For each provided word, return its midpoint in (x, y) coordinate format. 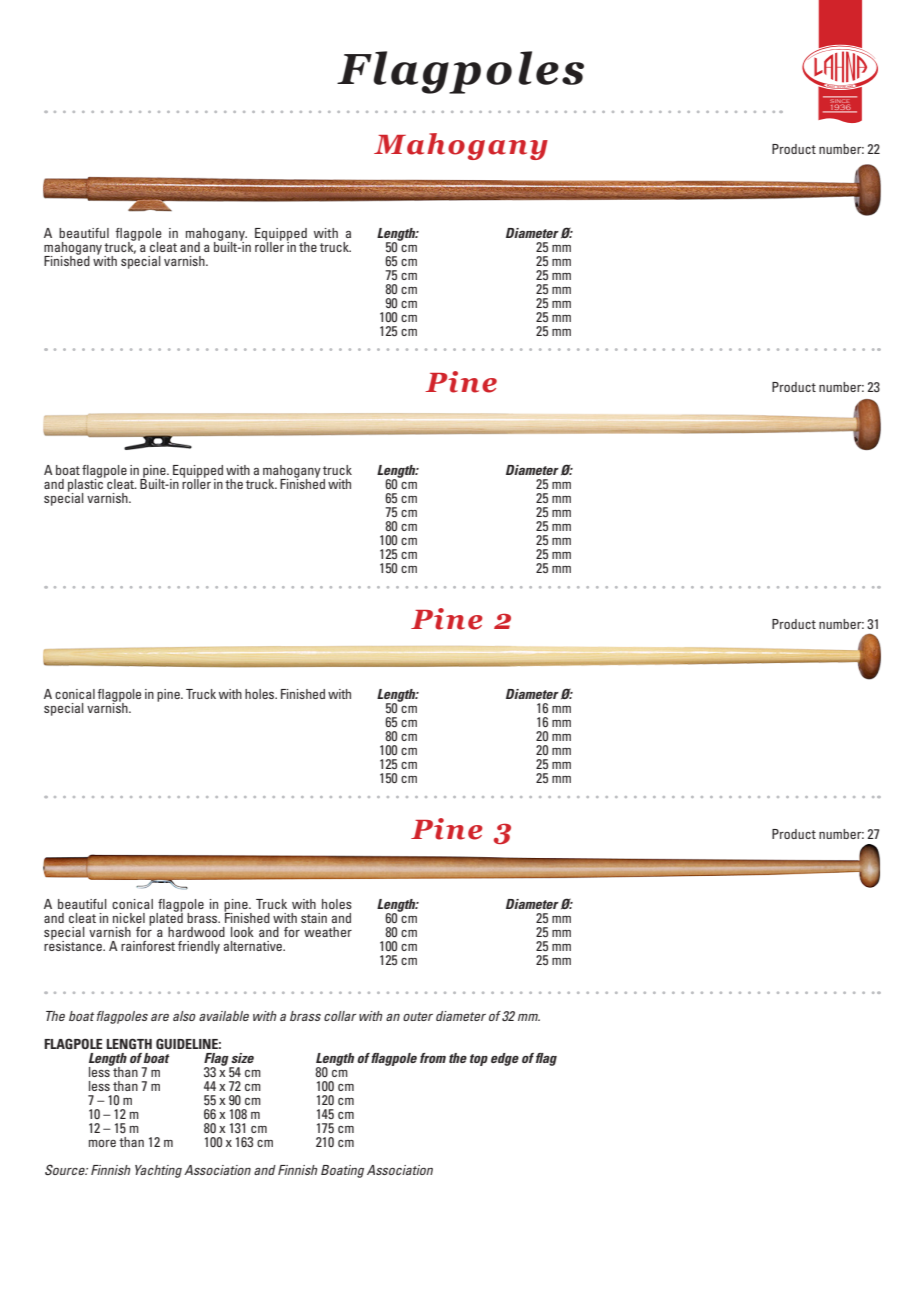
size (242, 1058)
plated (166, 919)
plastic (86, 486)
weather (328, 932)
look (242, 932)
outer (418, 1016)
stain (314, 918)
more (102, 1143)
